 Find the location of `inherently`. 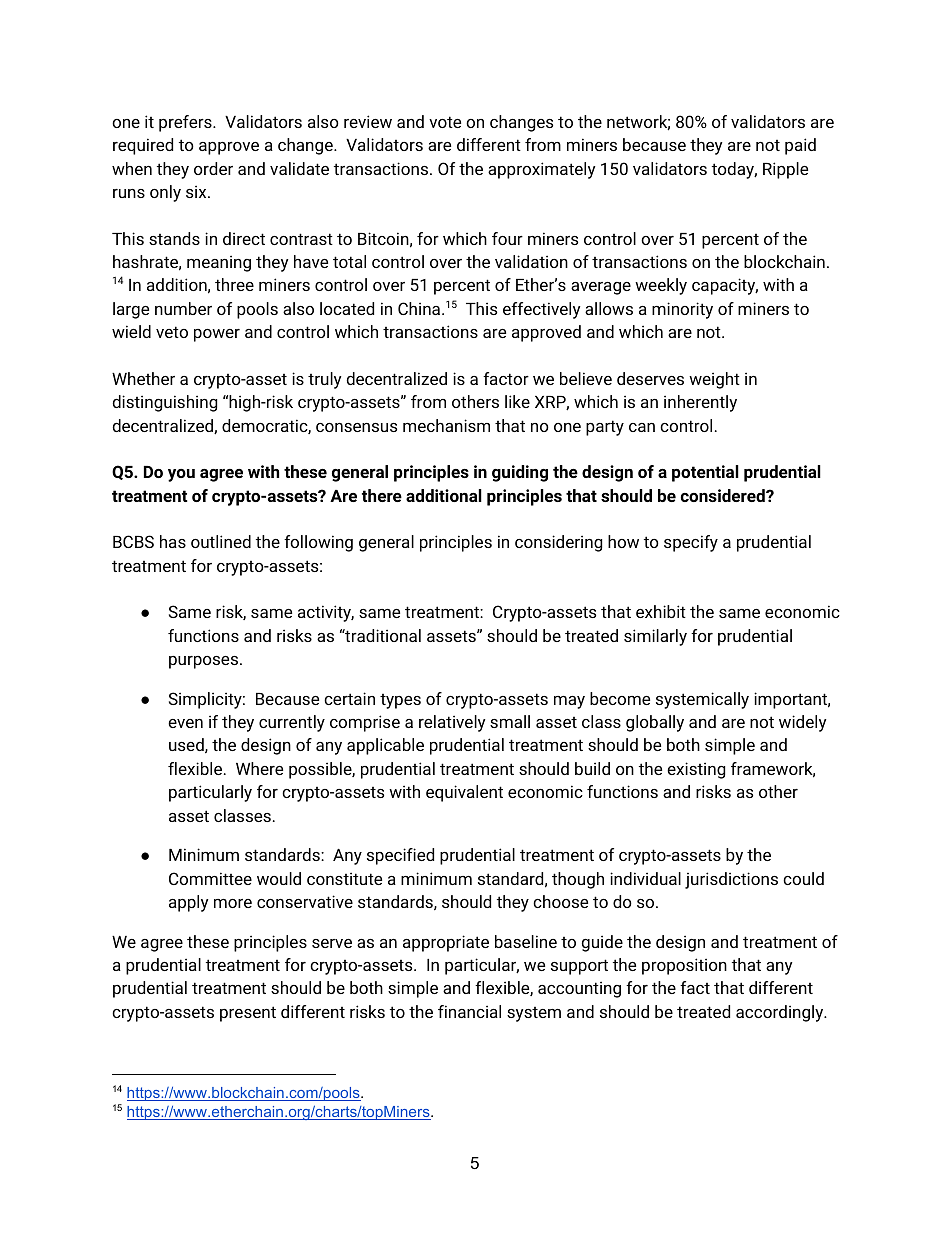

inherently is located at coordinates (700, 403).
